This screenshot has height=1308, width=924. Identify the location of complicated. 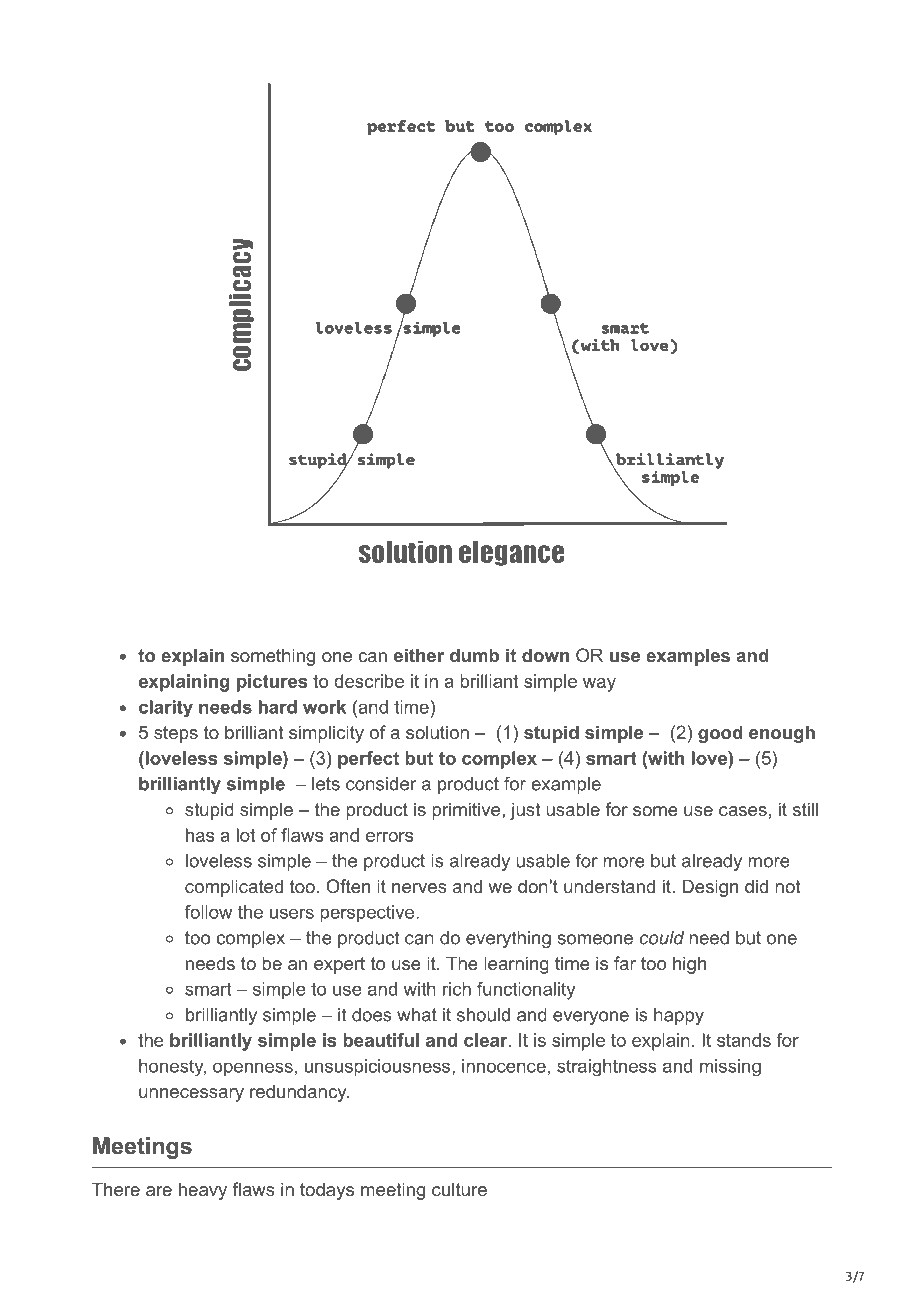
(234, 888).
